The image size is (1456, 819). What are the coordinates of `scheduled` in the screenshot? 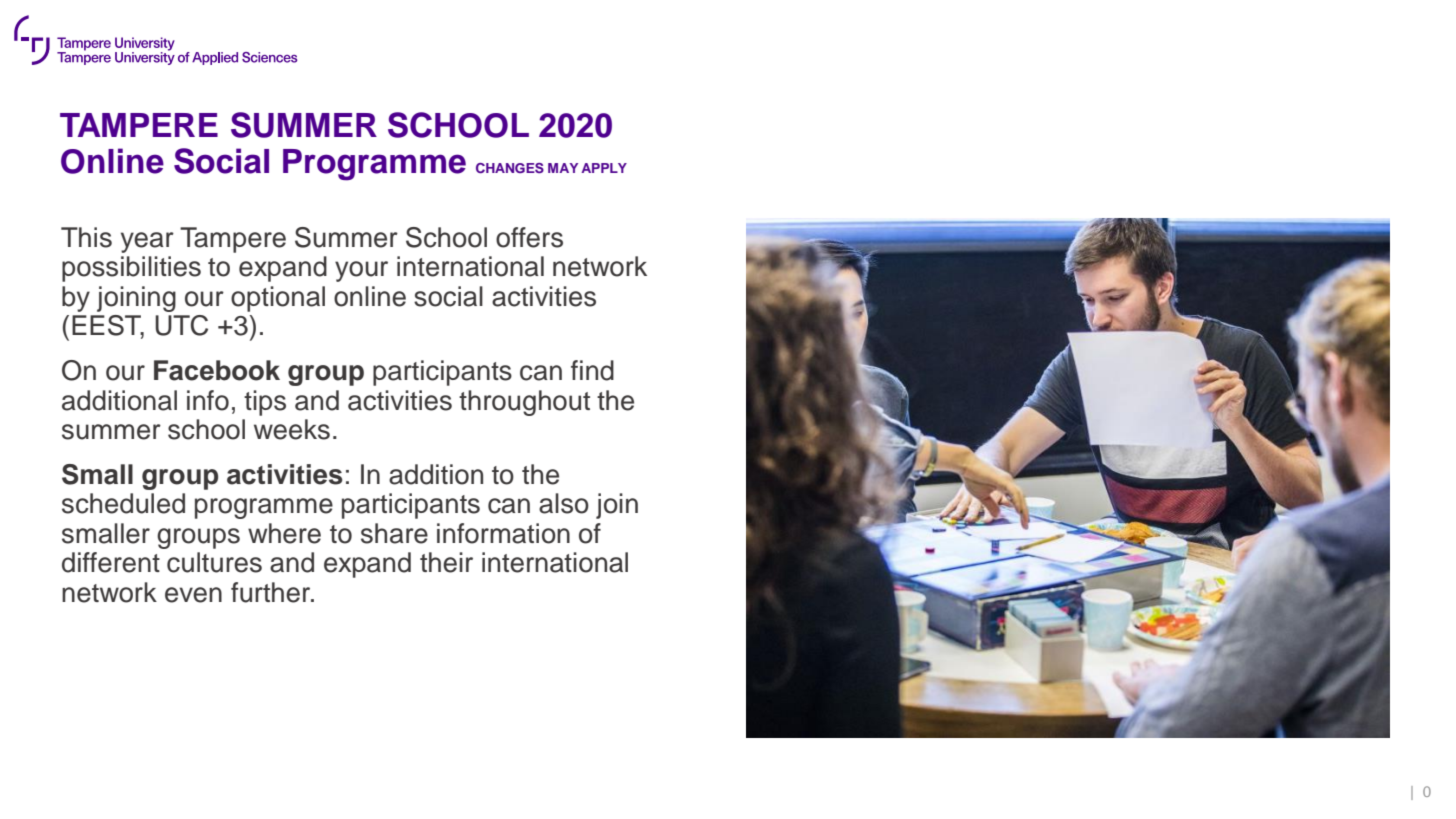 It's located at (123, 503).
